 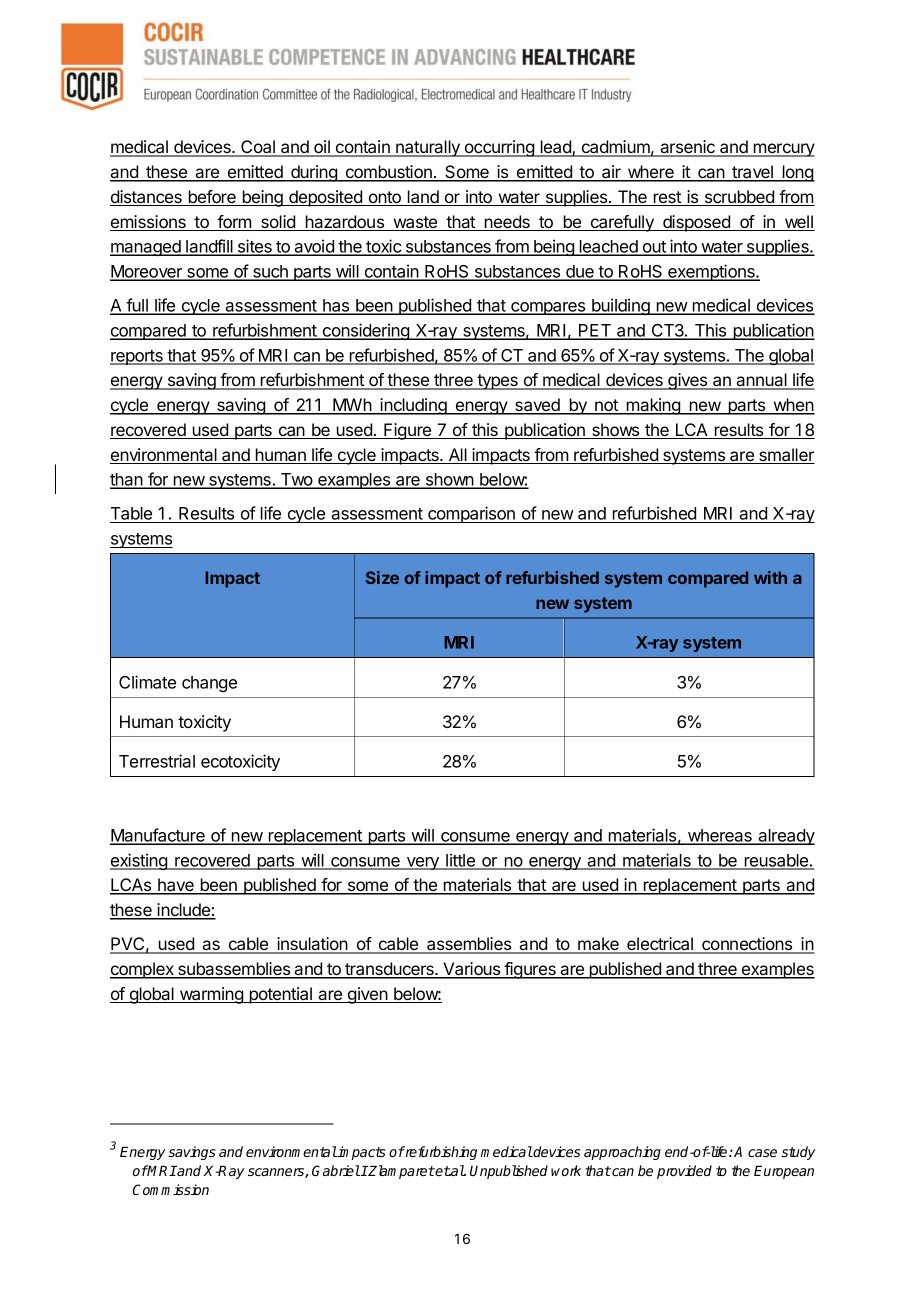 I want to click on scrubbed, so click(x=739, y=198).
